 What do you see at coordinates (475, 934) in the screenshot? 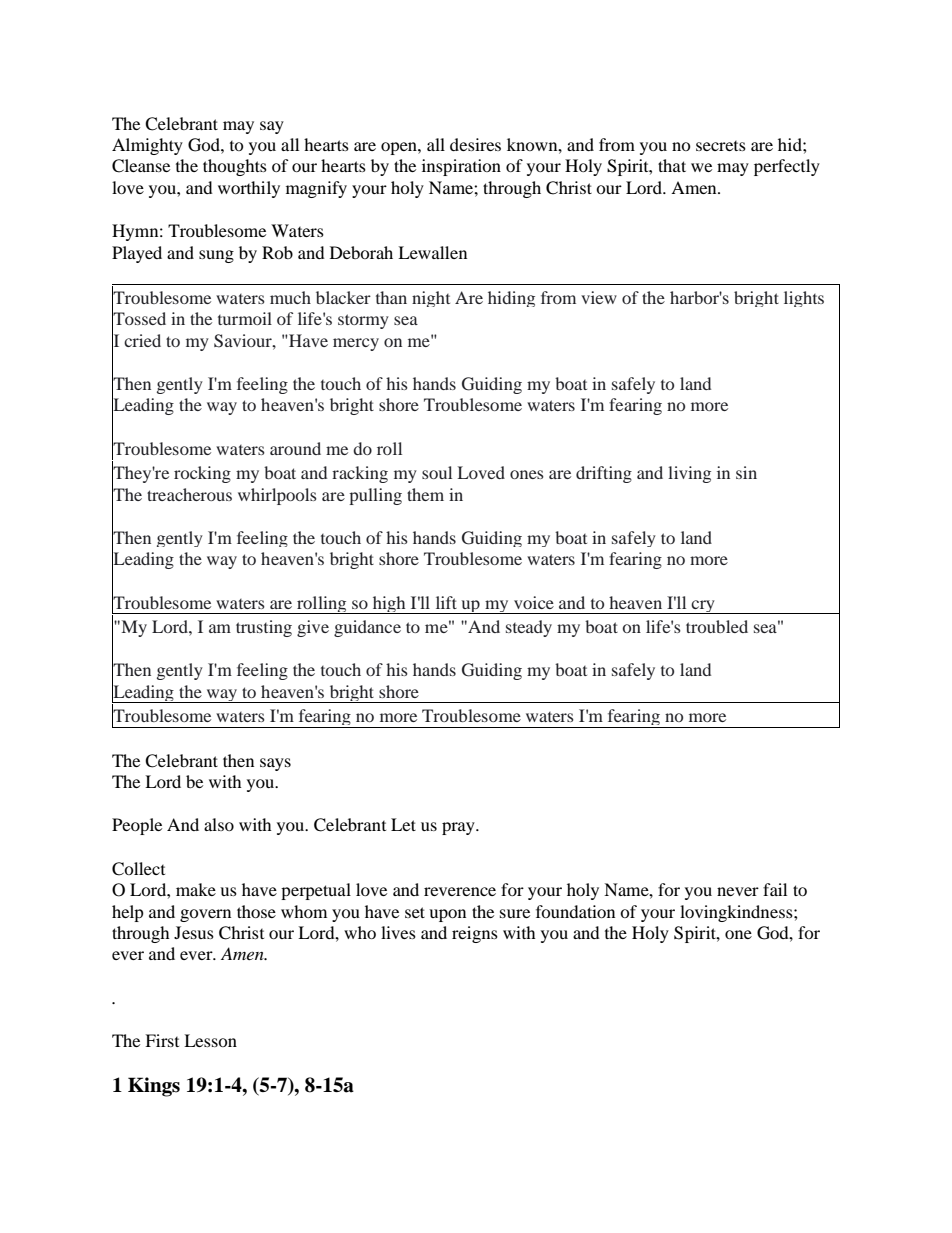
I see `reigns` at bounding box center [475, 934].
